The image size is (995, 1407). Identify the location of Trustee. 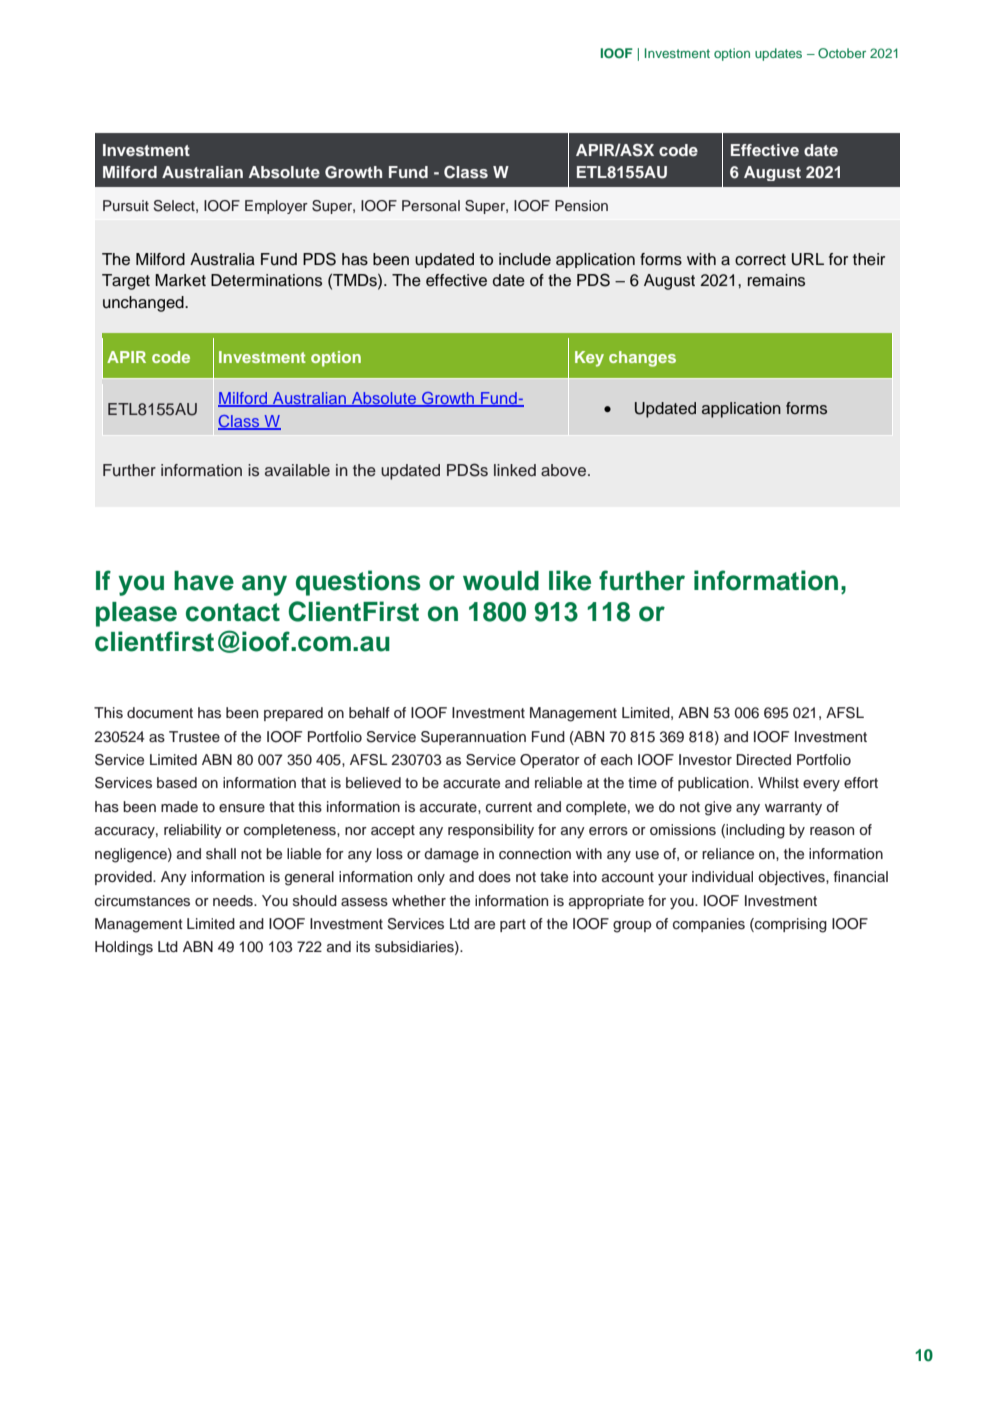
(194, 737).
